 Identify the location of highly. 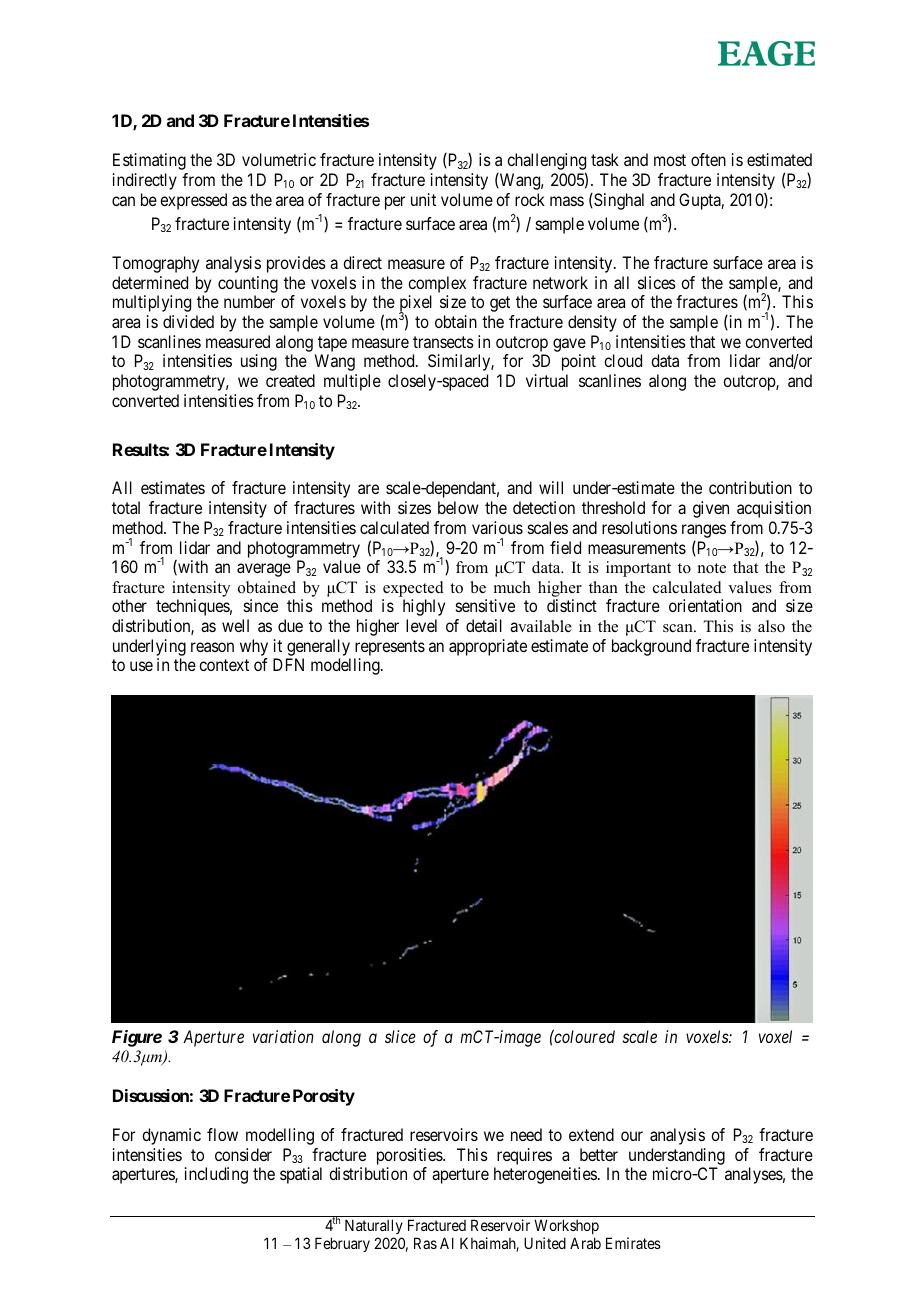
(424, 607).
